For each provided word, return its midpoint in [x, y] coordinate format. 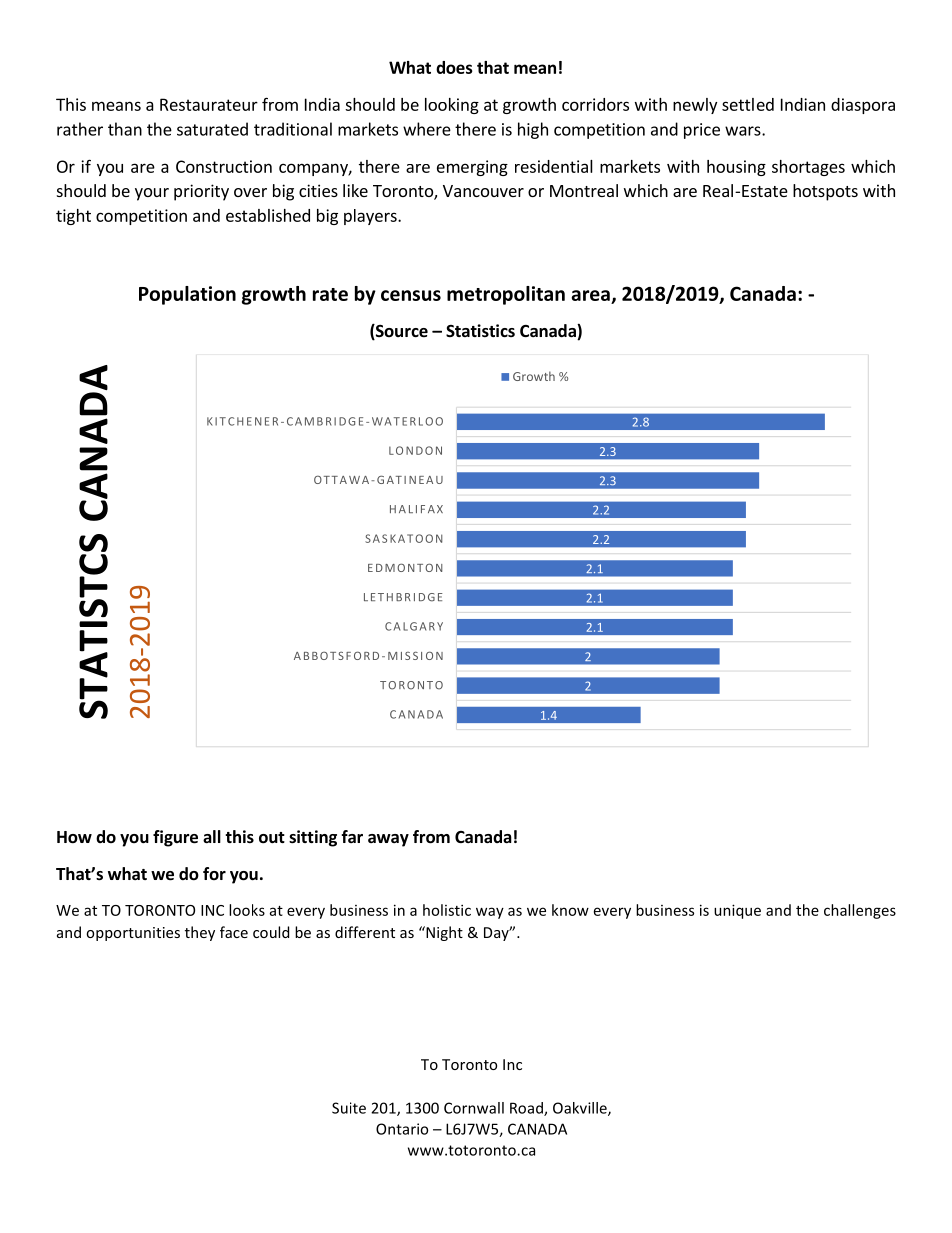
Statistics [480, 330]
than [125, 129]
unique [737, 911]
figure [175, 838]
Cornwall [474, 1108]
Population [187, 295]
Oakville [581, 1109]
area [590, 295]
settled [748, 104]
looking [452, 106]
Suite [349, 1108]
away [388, 840]
